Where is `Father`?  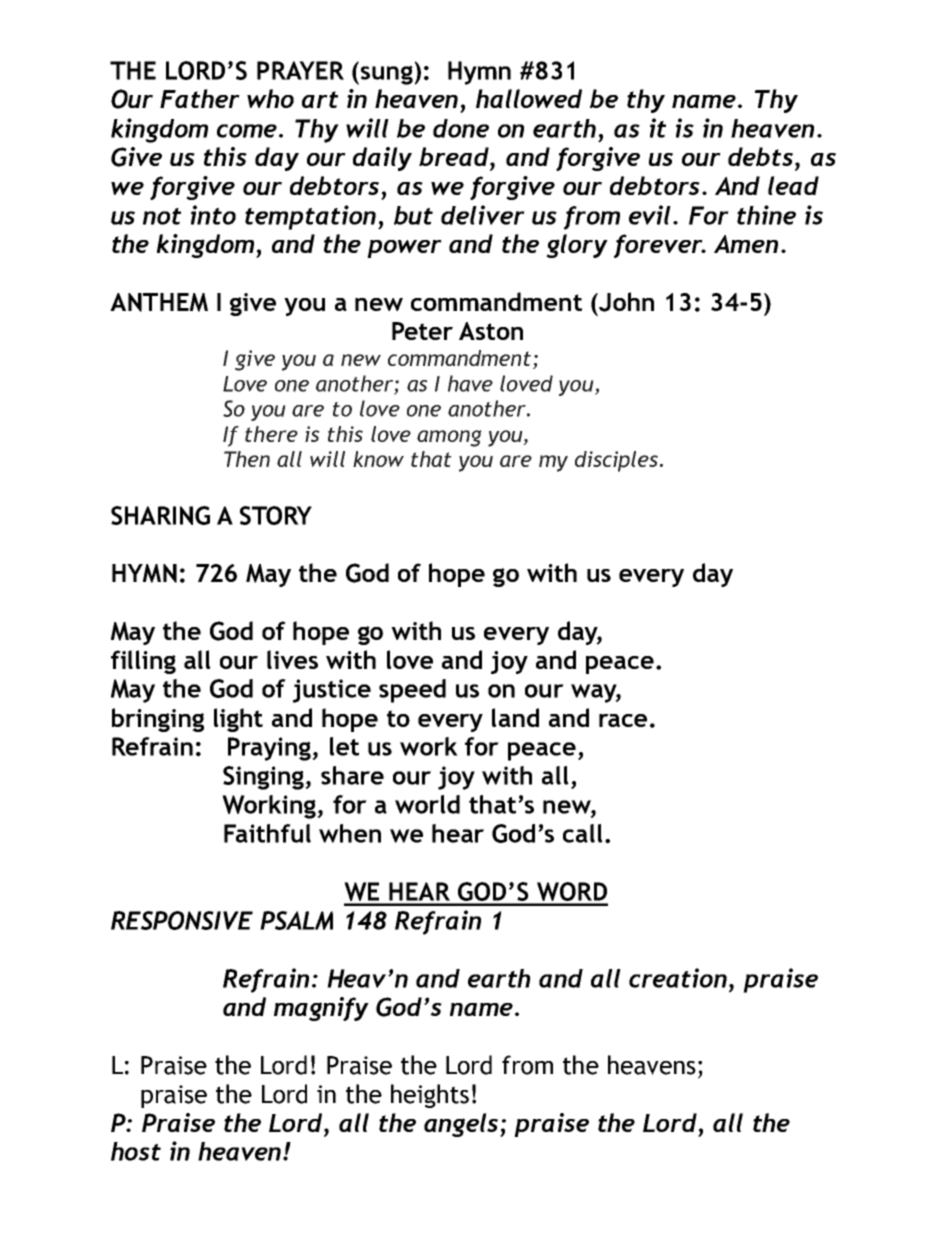 Father is located at coordinates (200, 98).
